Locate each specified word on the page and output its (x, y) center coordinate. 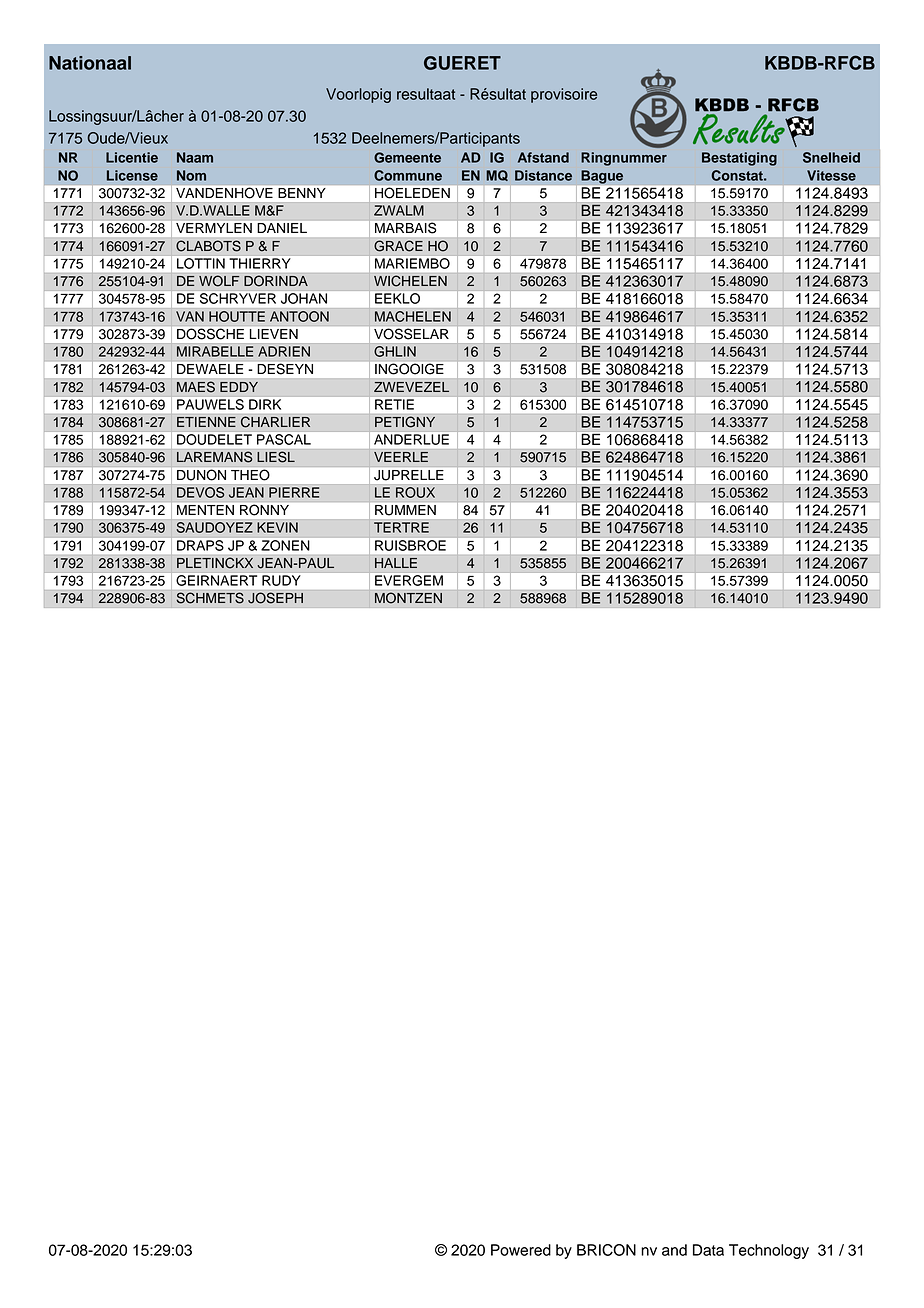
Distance (543, 175)
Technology (769, 1251)
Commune (408, 175)
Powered (521, 1250)
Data (708, 1250)
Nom (191, 175)
